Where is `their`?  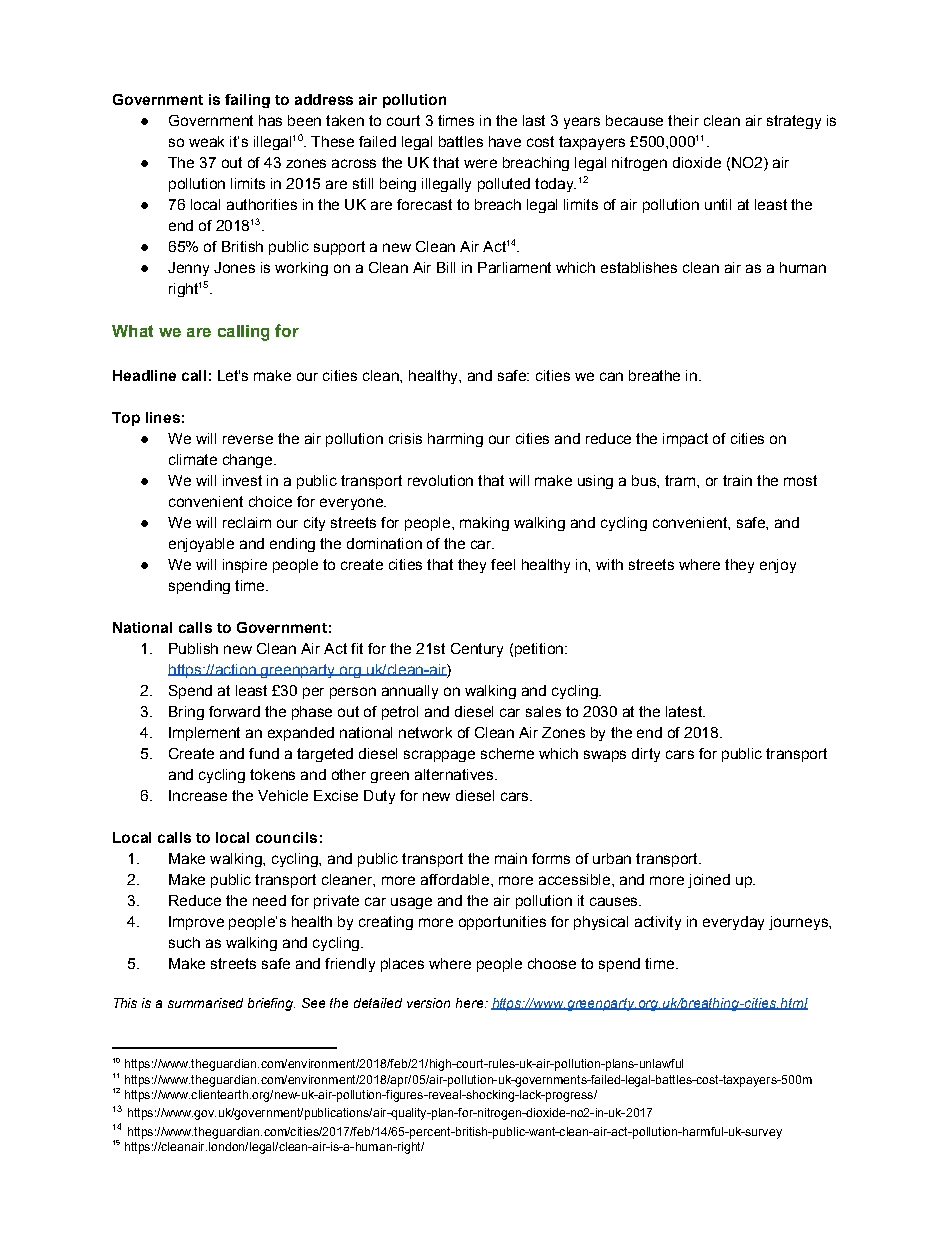
their is located at coordinates (683, 120).
